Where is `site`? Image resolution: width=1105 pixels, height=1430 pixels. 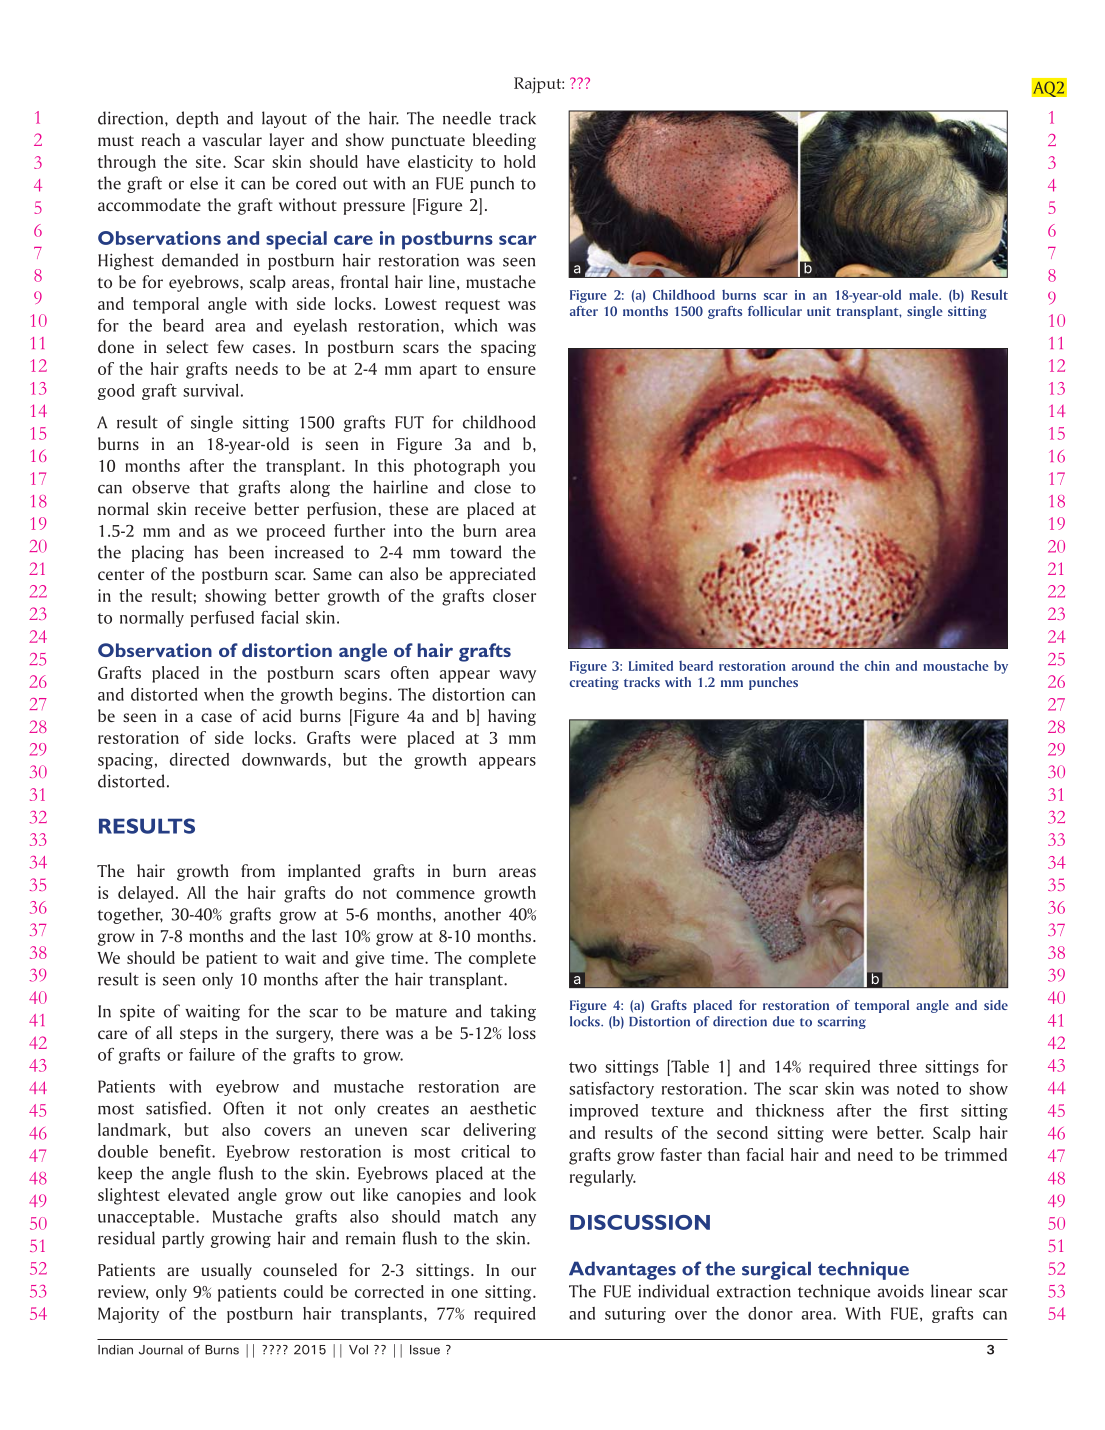
site is located at coordinates (208, 161).
